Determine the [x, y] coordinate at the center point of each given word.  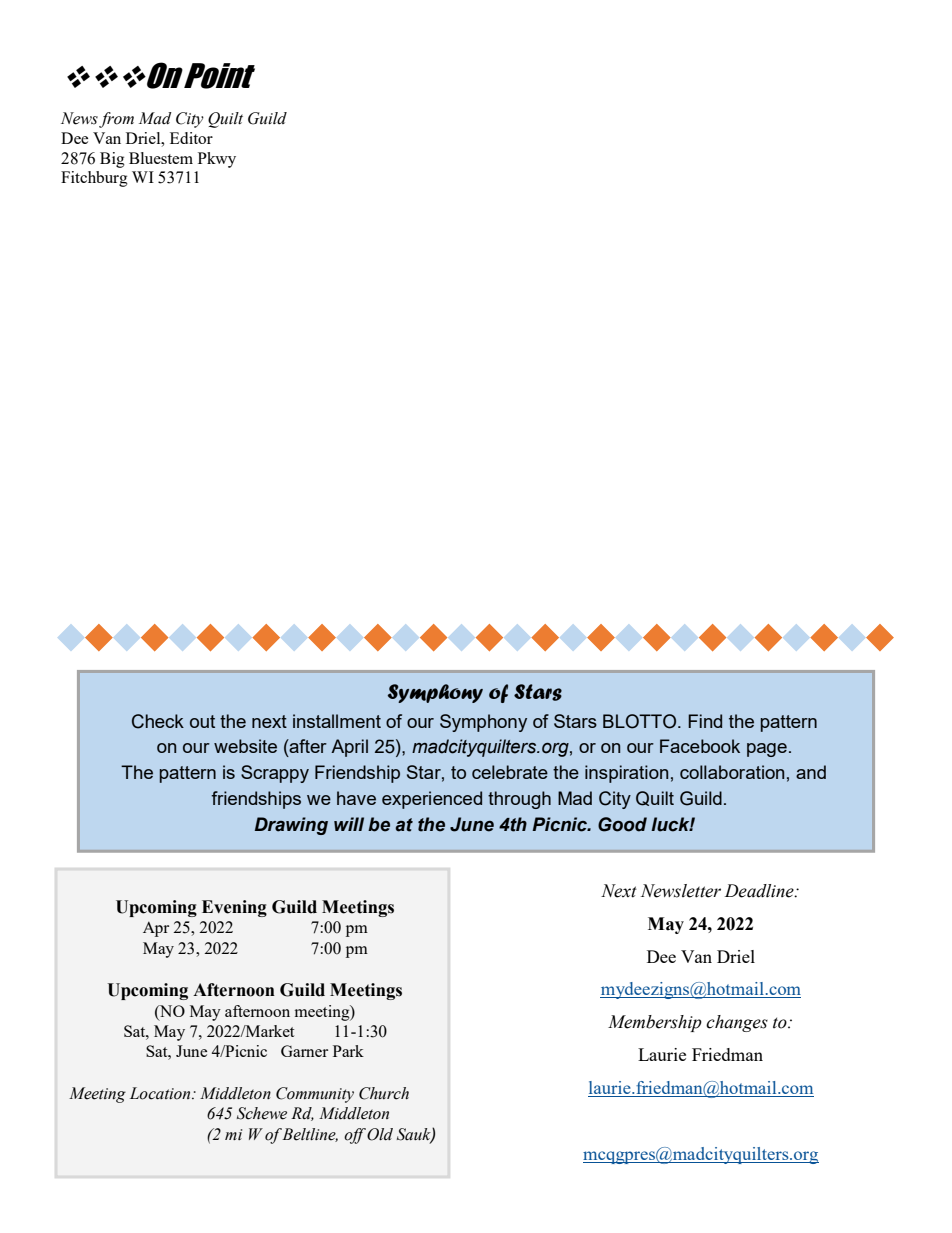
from [116, 120]
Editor [191, 138]
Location [161, 1093]
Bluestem [161, 158]
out [202, 721]
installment [337, 721]
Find [705, 721]
